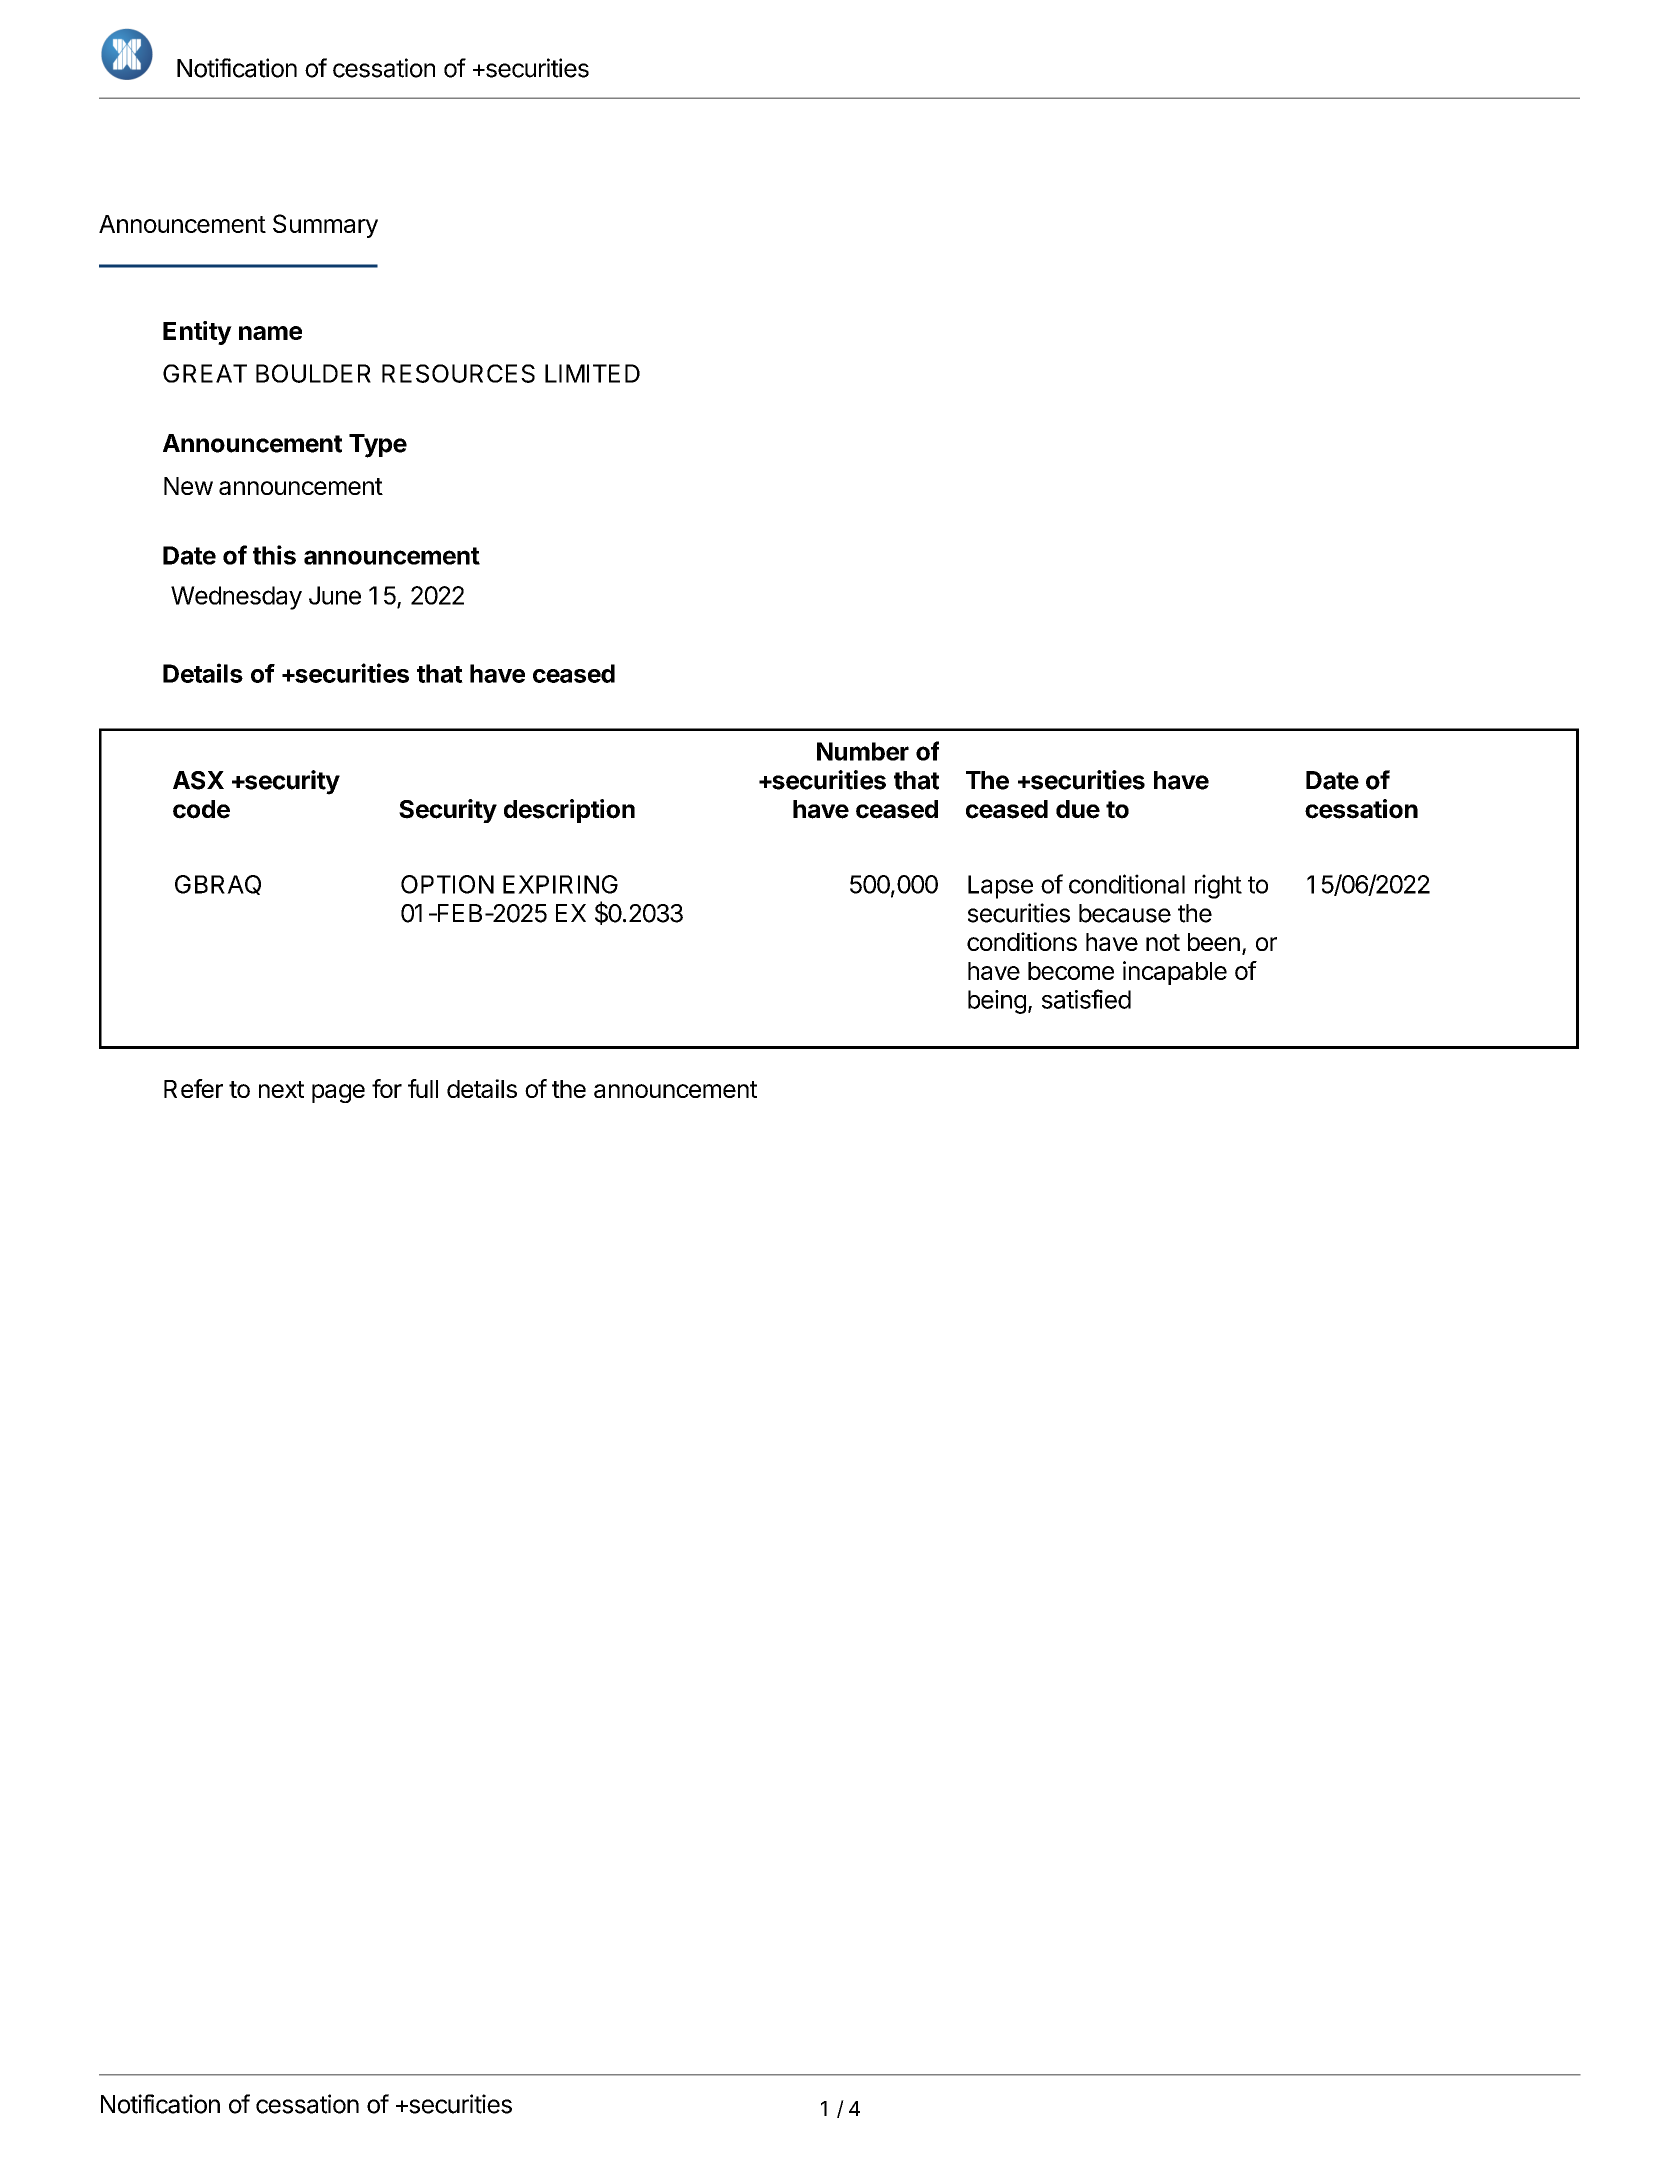 This page has width=1679, height=2173. I want to click on full, so click(423, 1088).
